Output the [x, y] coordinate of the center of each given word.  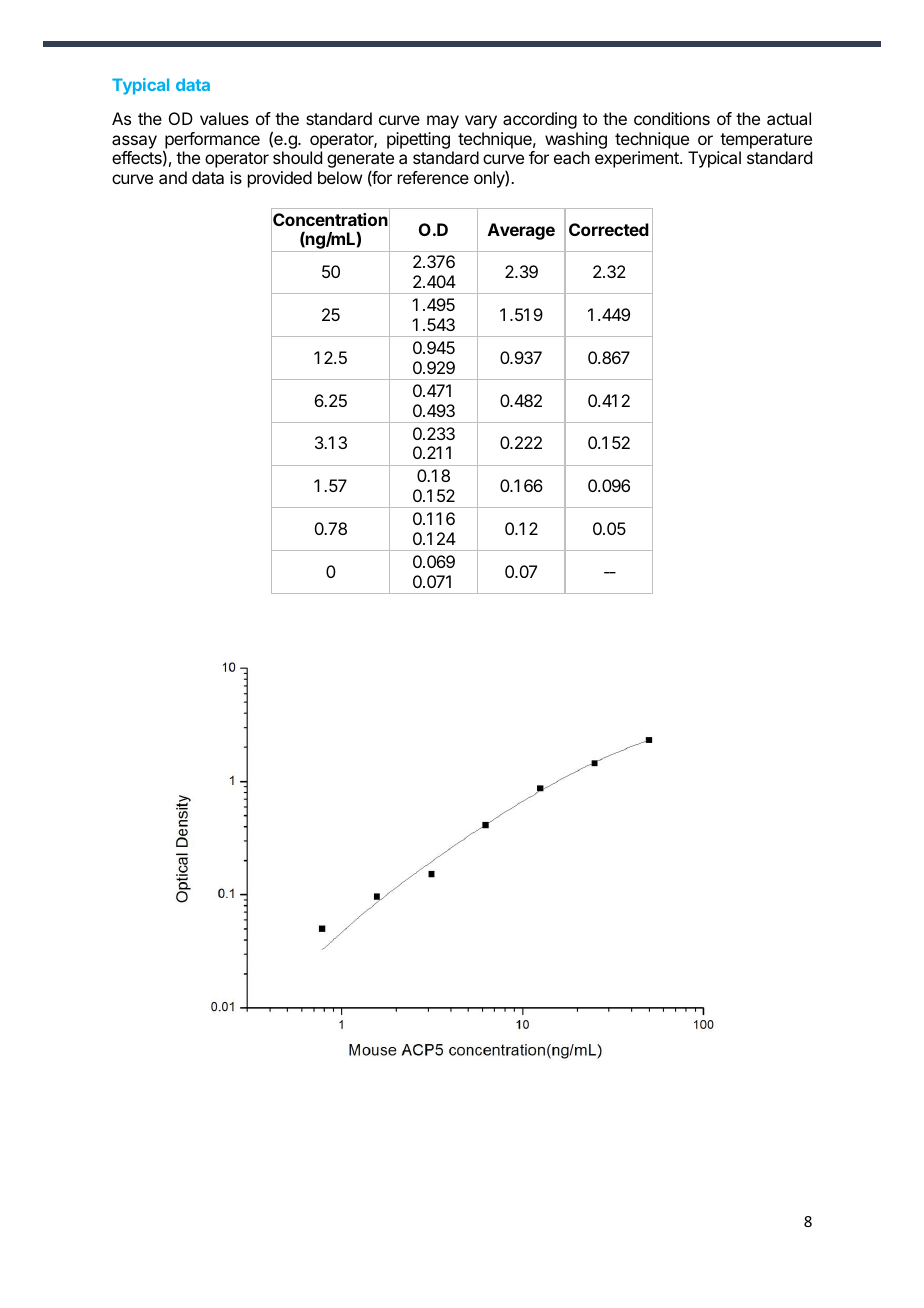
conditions [672, 118]
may [443, 122]
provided [280, 179]
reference [433, 177]
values [224, 118]
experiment [638, 159]
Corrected [609, 229]
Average [521, 231]
